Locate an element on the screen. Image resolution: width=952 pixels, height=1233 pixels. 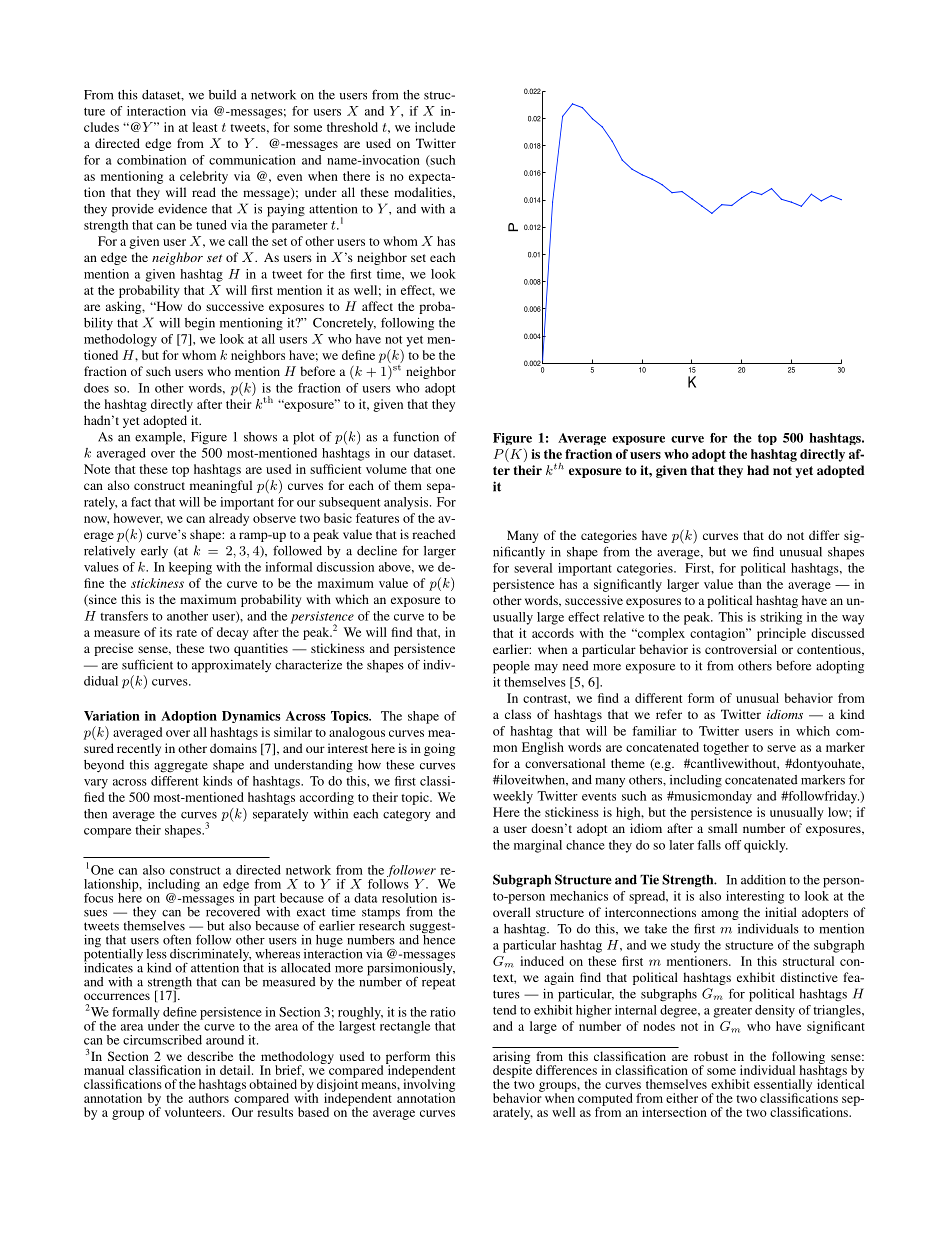
threshold is located at coordinates (352, 127).
